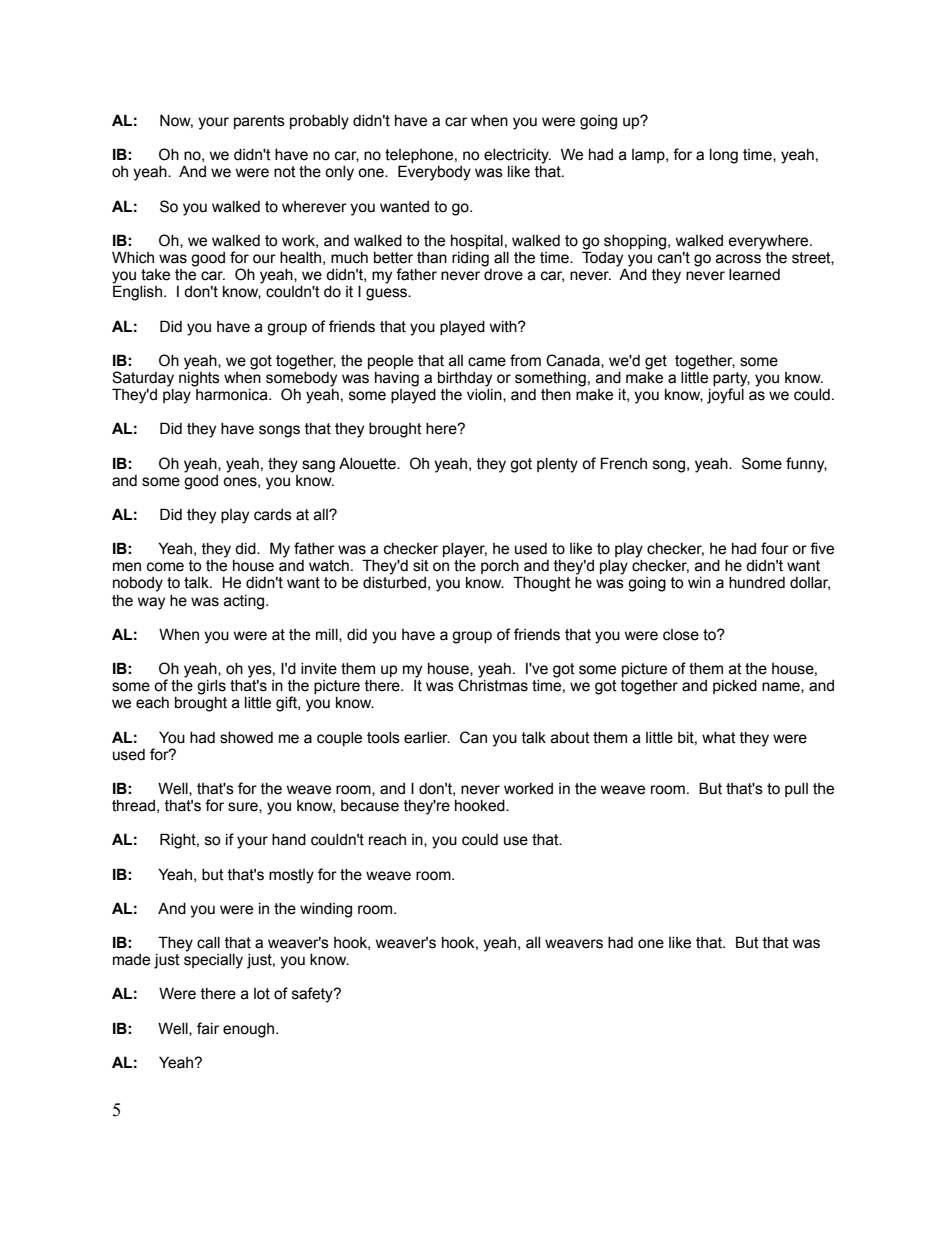 The image size is (952, 1233). Describe the element at coordinates (724, 156) in the document. I see `long` at that location.
